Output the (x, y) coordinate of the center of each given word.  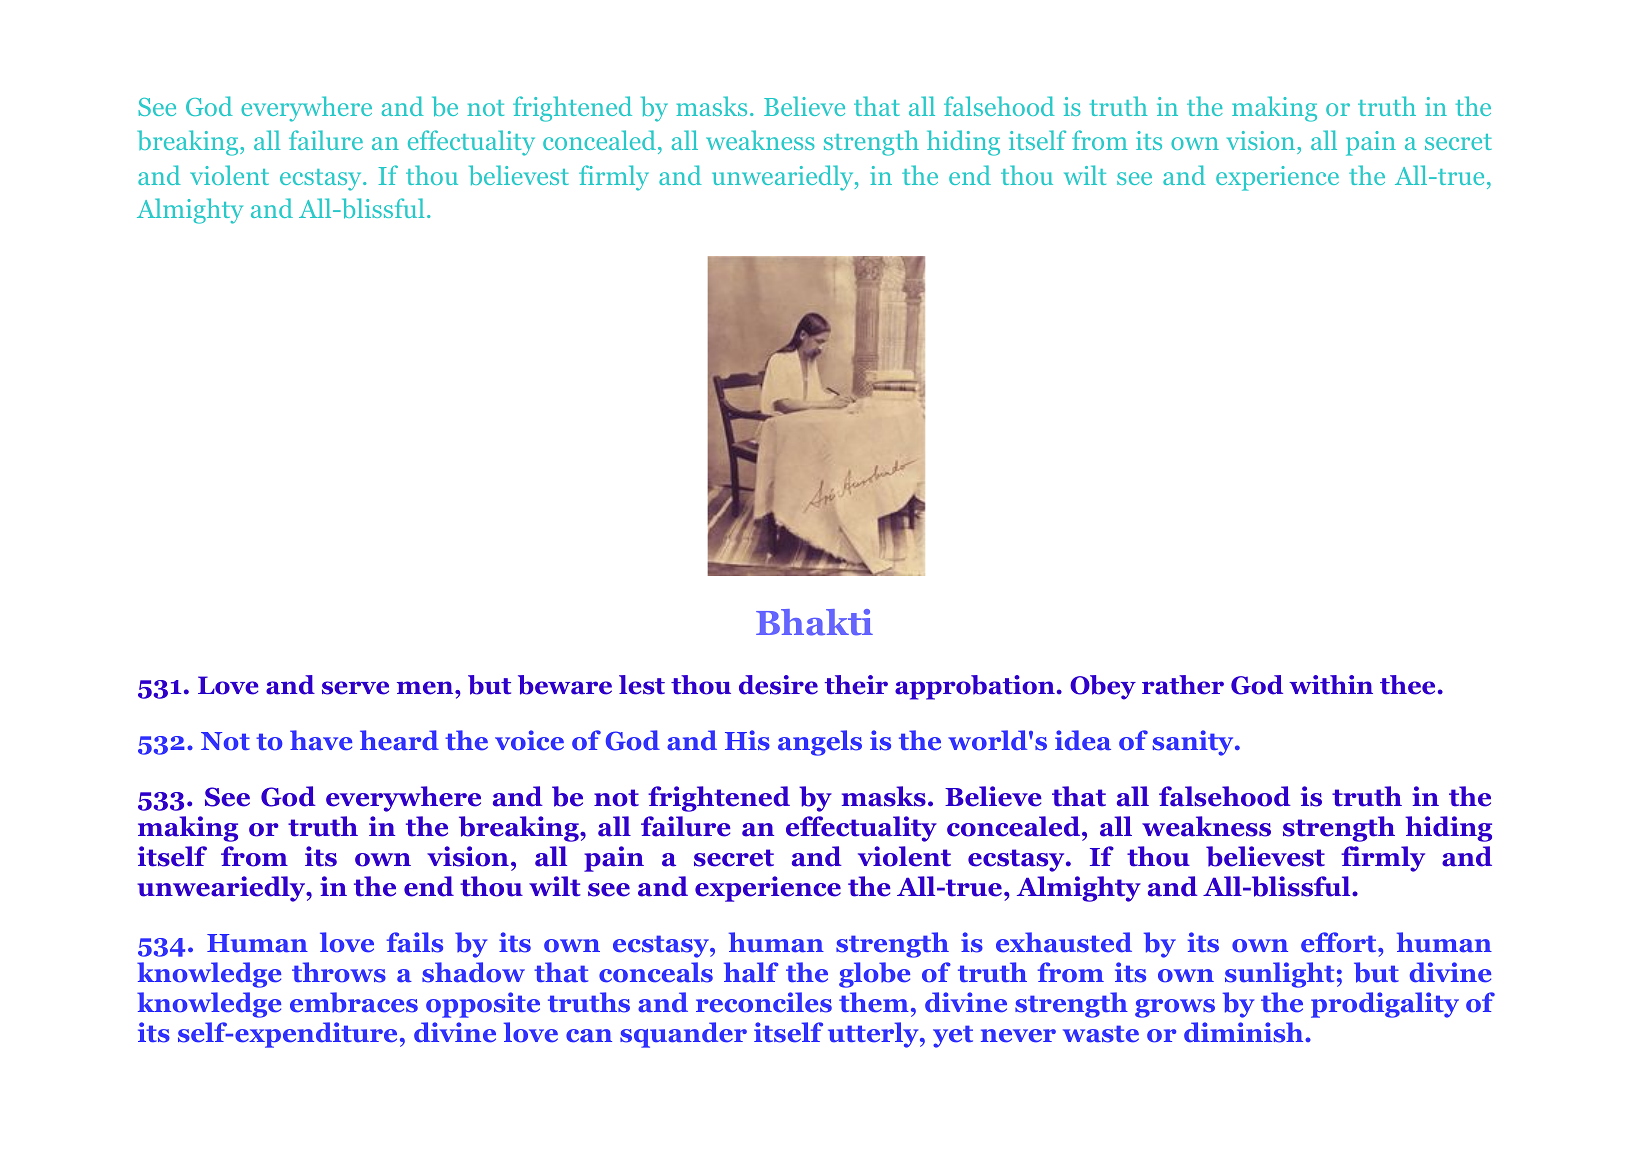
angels (820, 743)
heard (399, 740)
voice (529, 740)
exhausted (1064, 942)
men (426, 688)
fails (415, 942)
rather (1183, 685)
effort (1340, 942)
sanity (1194, 743)
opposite (483, 1005)
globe (874, 975)
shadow (473, 972)
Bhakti (814, 622)
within (1331, 685)
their (856, 685)
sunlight (1279, 975)
